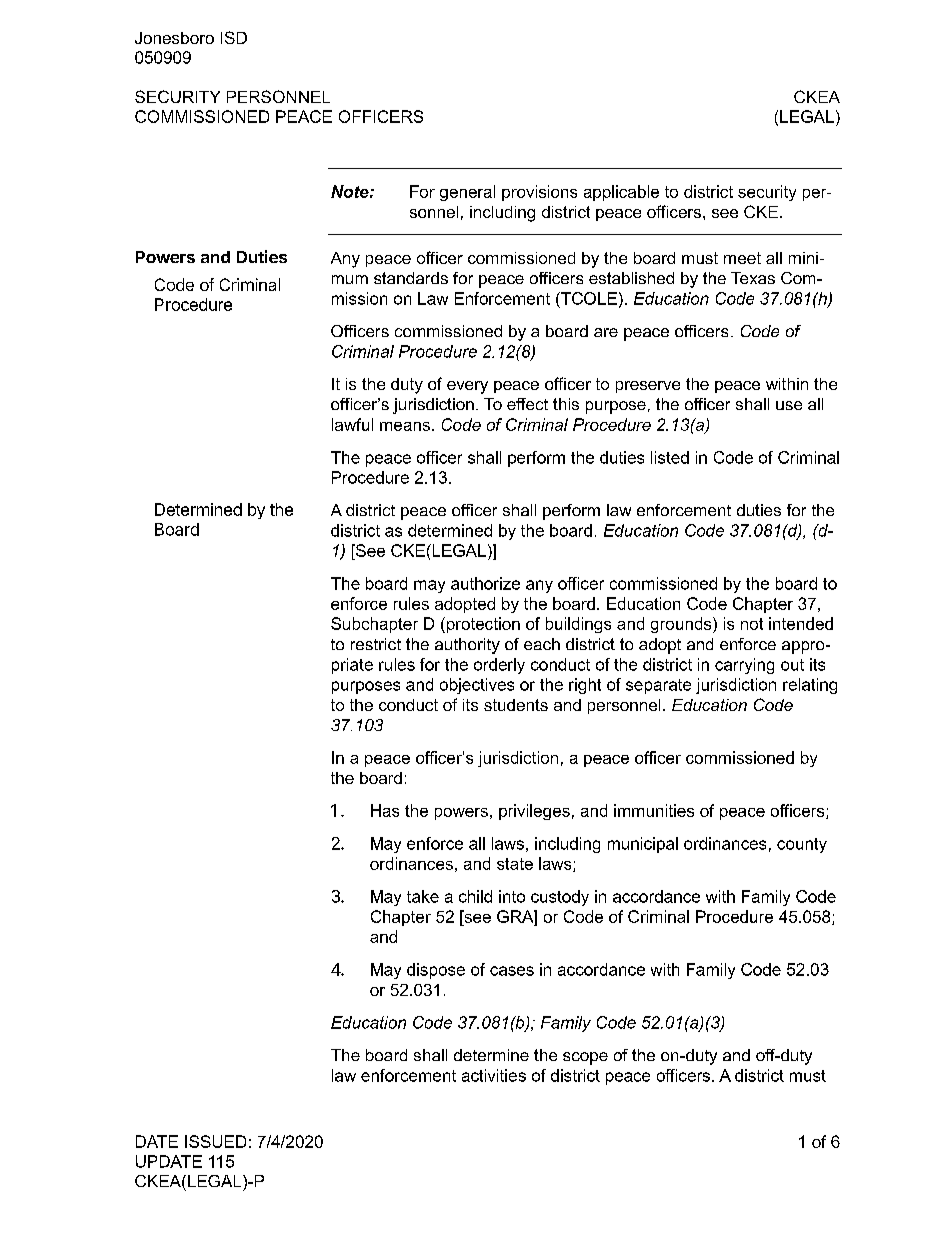 This page has height=1233, width=952. I want to click on general, so click(467, 193).
